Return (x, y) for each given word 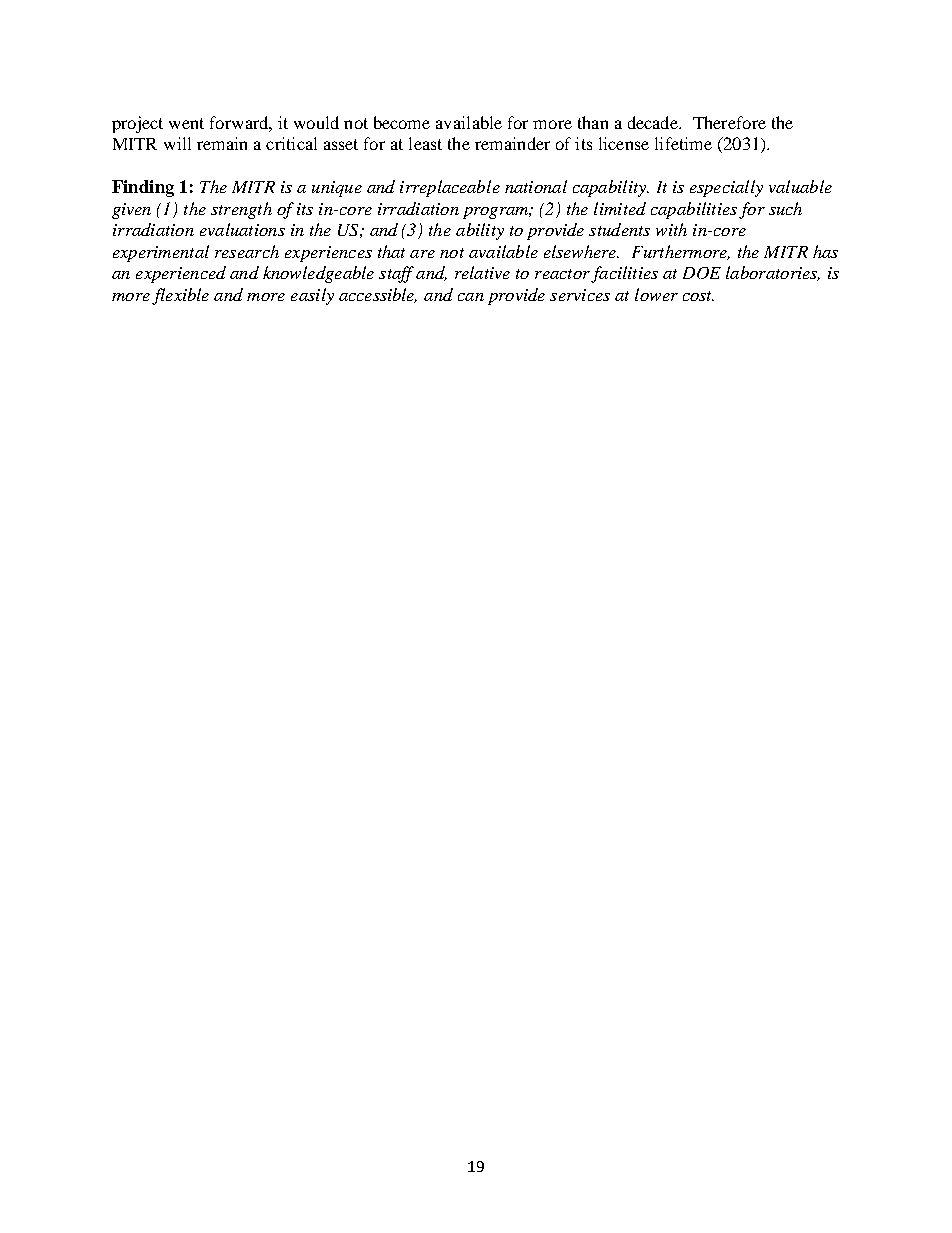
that (391, 251)
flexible (180, 296)
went (186, 123)
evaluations (242, 229)
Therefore (729, 122)
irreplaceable (450, 188)
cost (698, 296)
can (471, 297)
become (402, 122)
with (671, 229)
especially (726, 188)
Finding (143, 188)
